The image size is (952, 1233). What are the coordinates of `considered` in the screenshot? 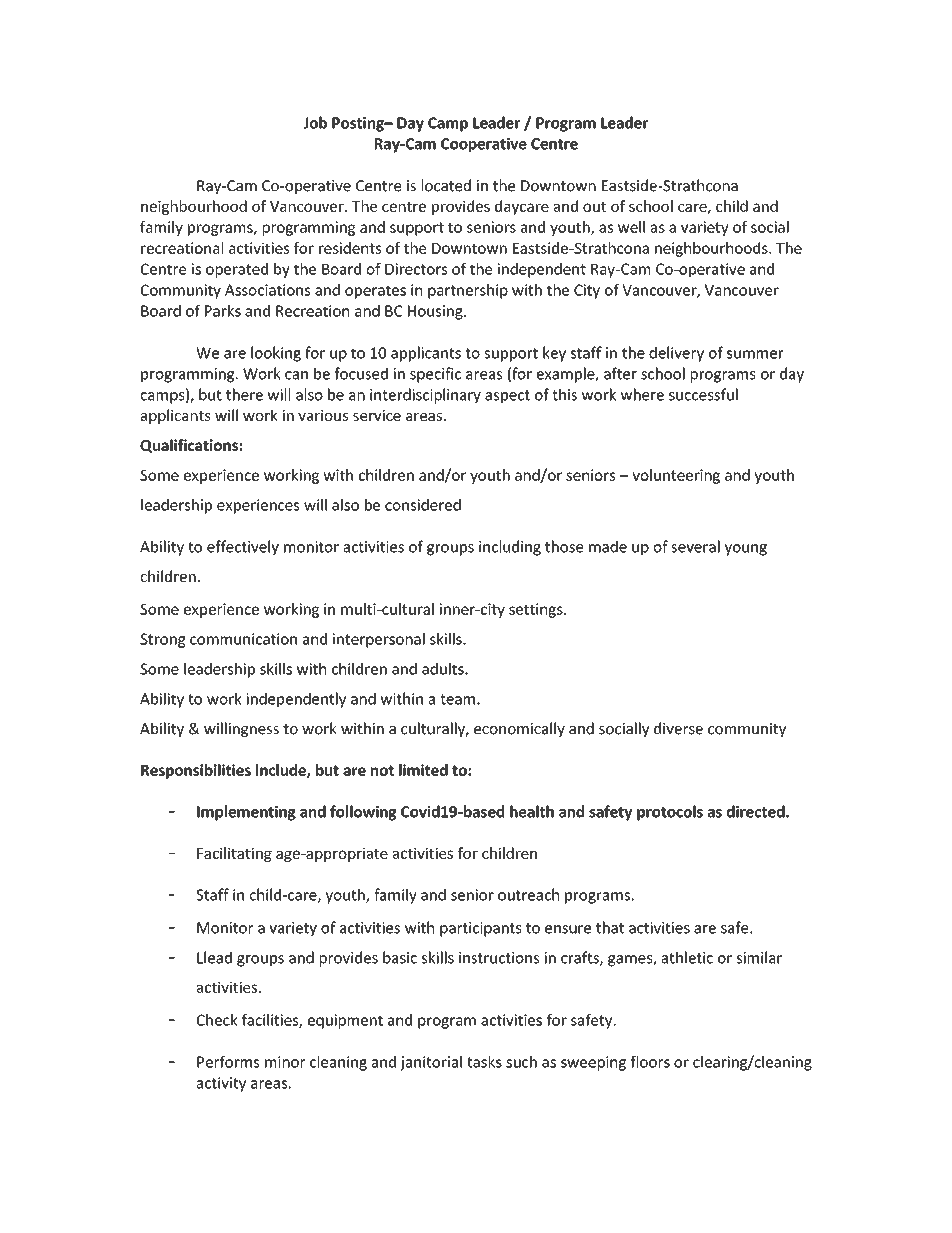 It's located at (423, 505).
